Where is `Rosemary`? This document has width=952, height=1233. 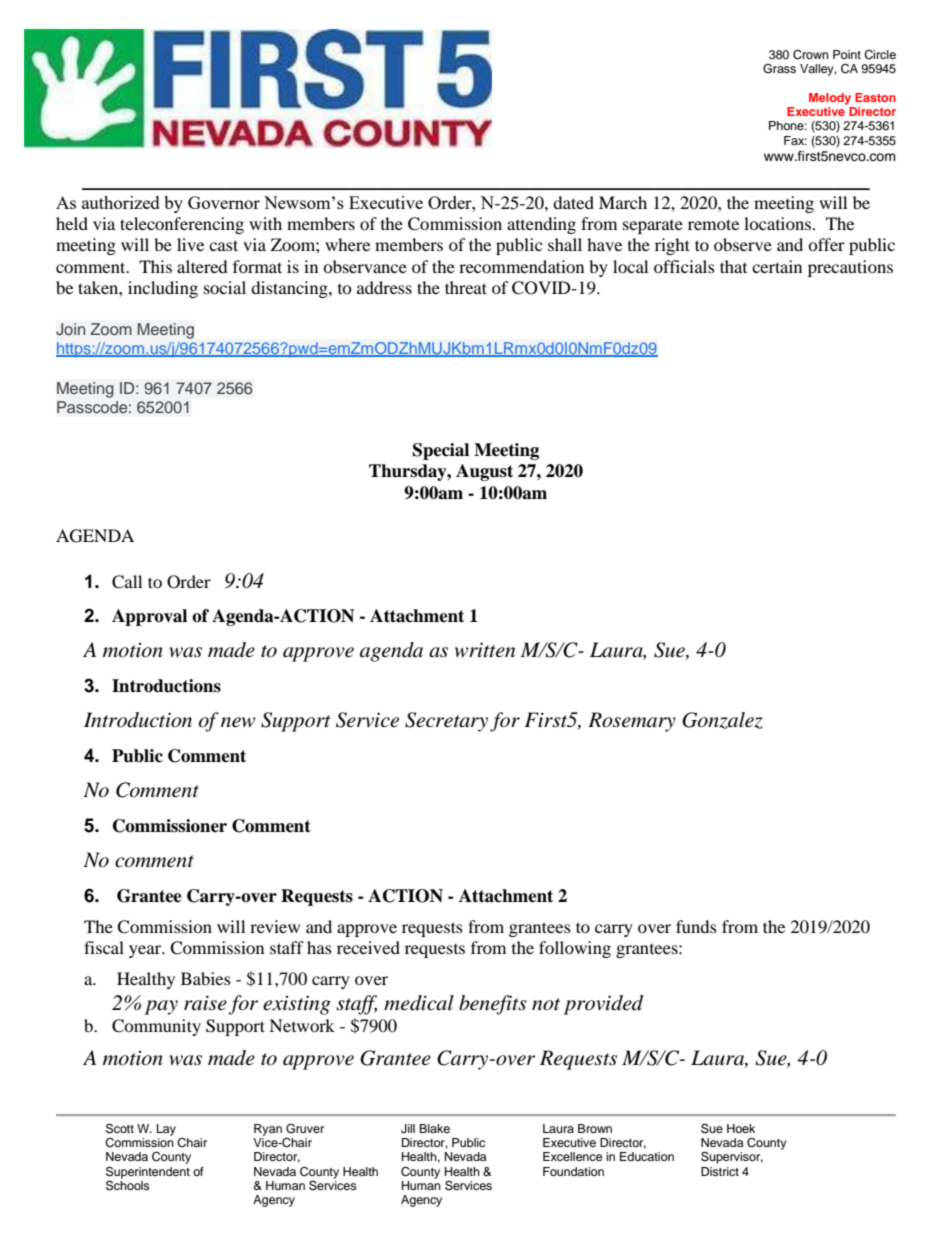
Rosemary is located at coordinates (632, 722).
